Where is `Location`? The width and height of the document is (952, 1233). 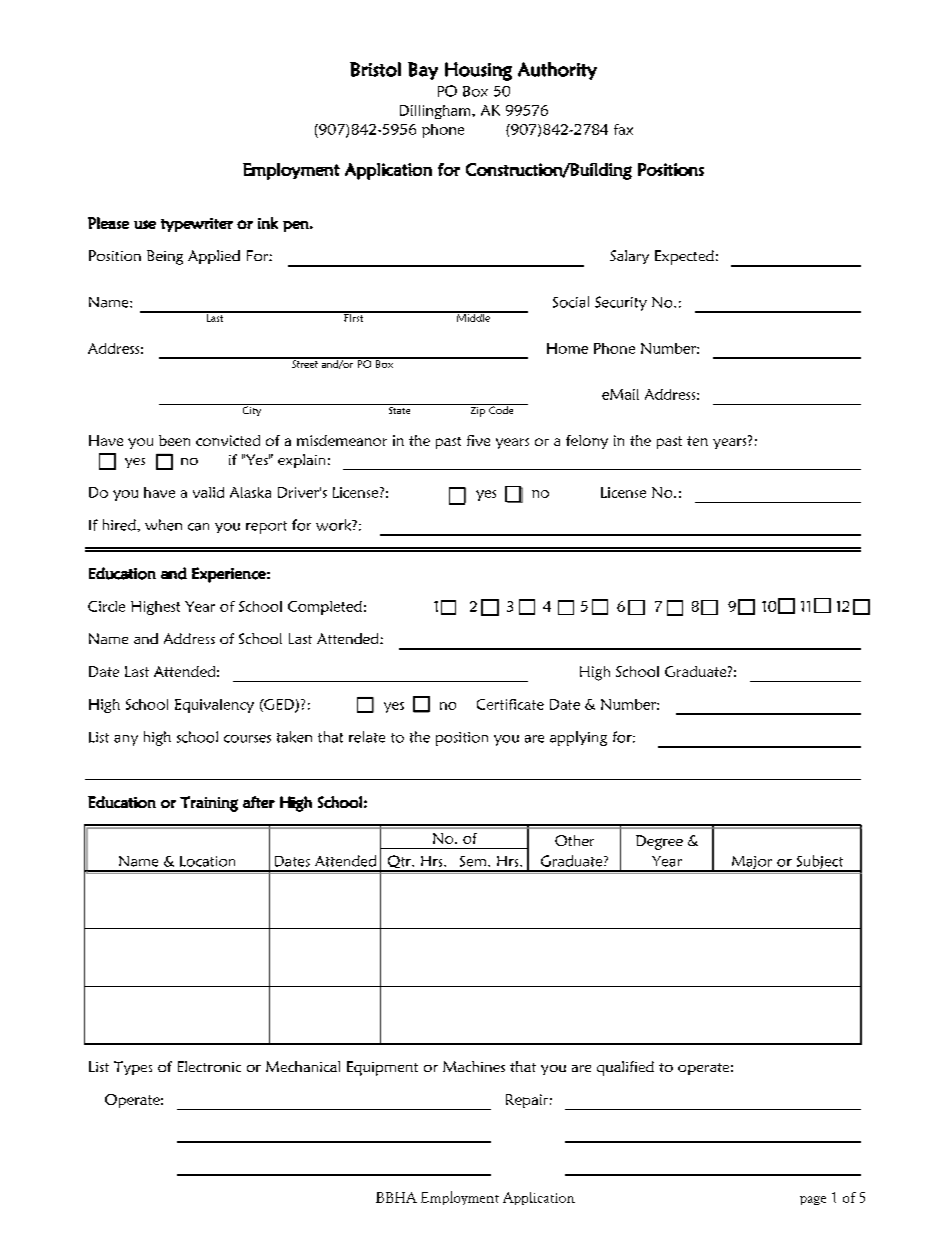 Location is located at coordinates (207, 861).
